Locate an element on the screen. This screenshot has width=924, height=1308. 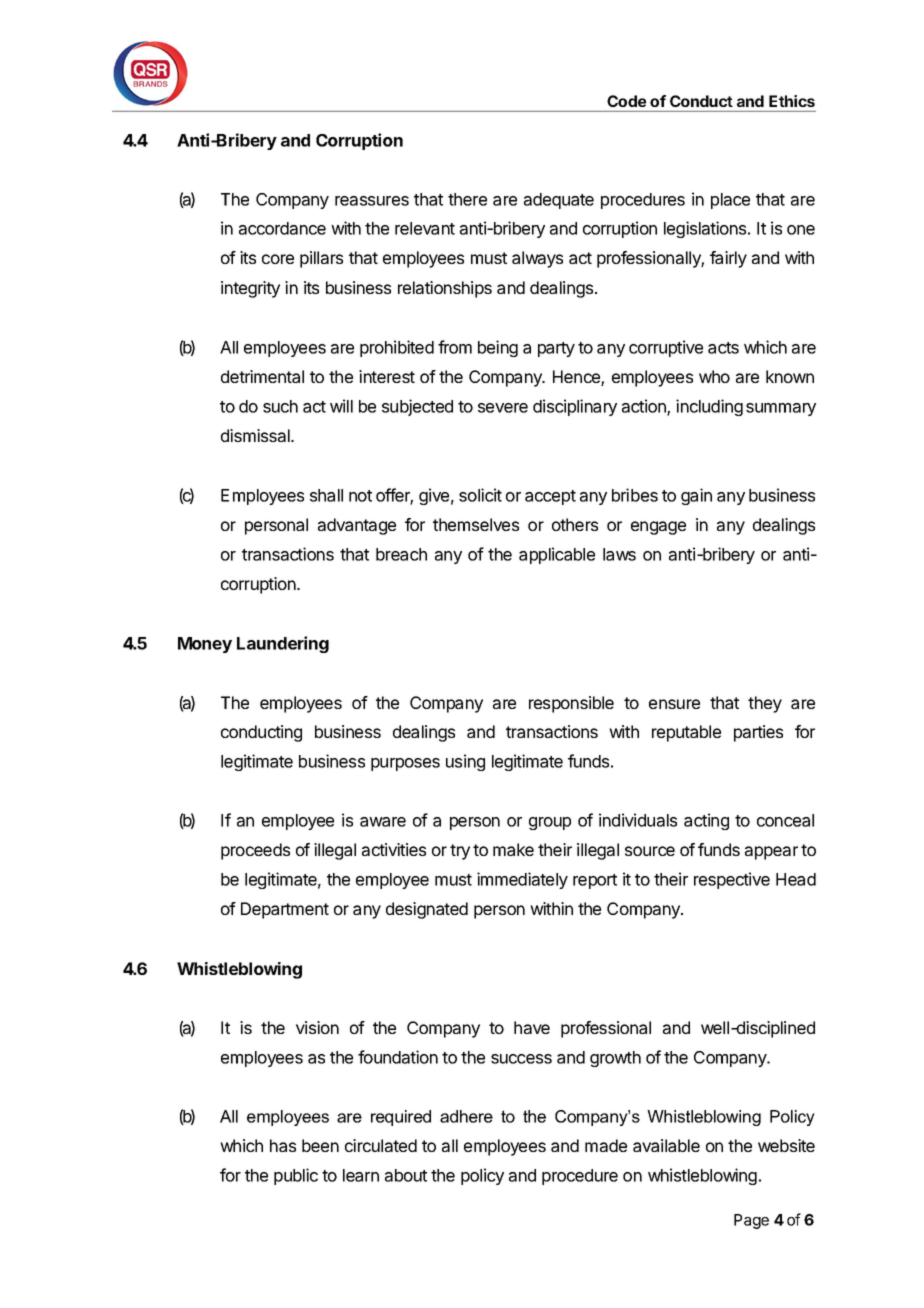
Laundering is located at coordinates (283, 644).
